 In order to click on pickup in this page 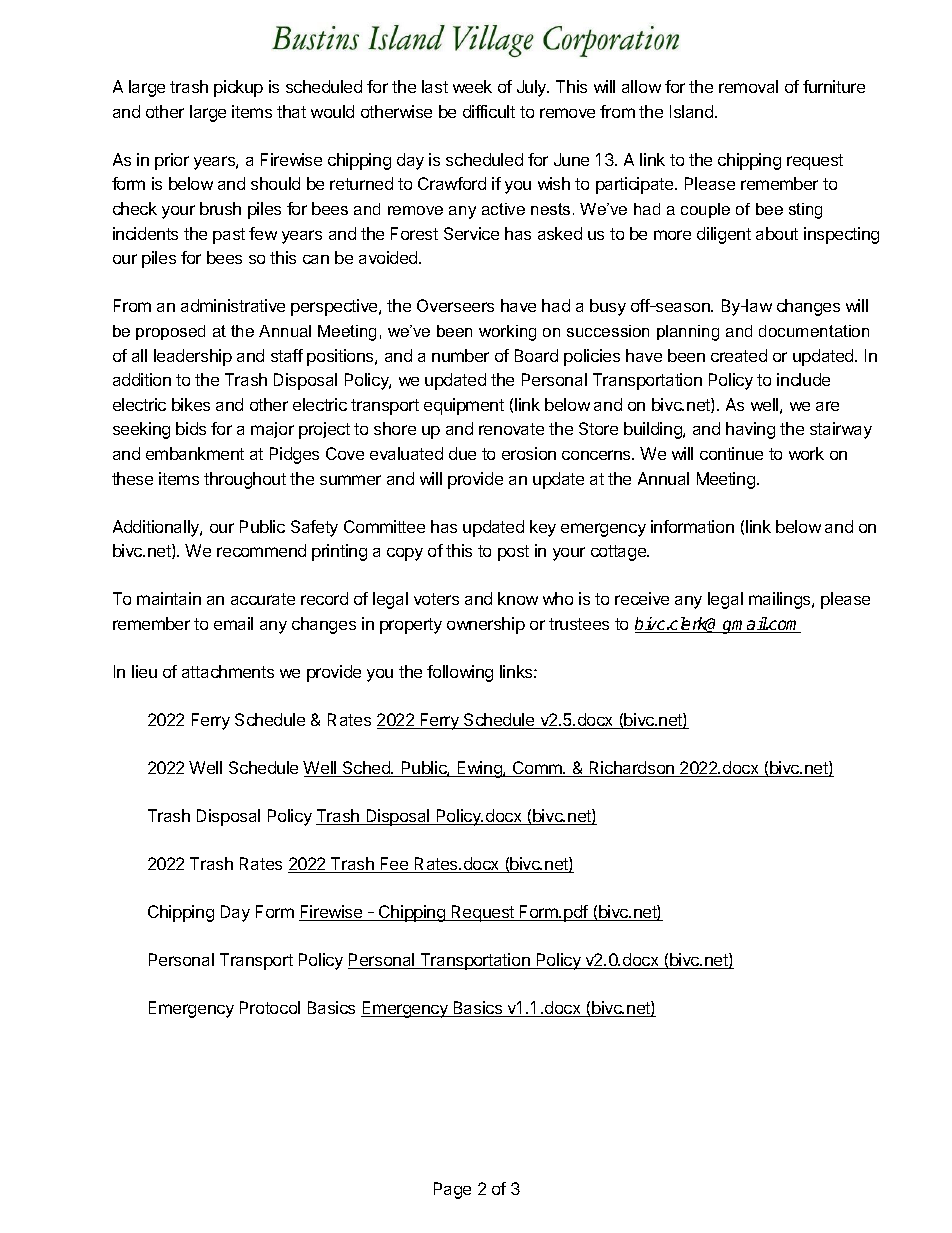, I will do `click(238, 88)`.
